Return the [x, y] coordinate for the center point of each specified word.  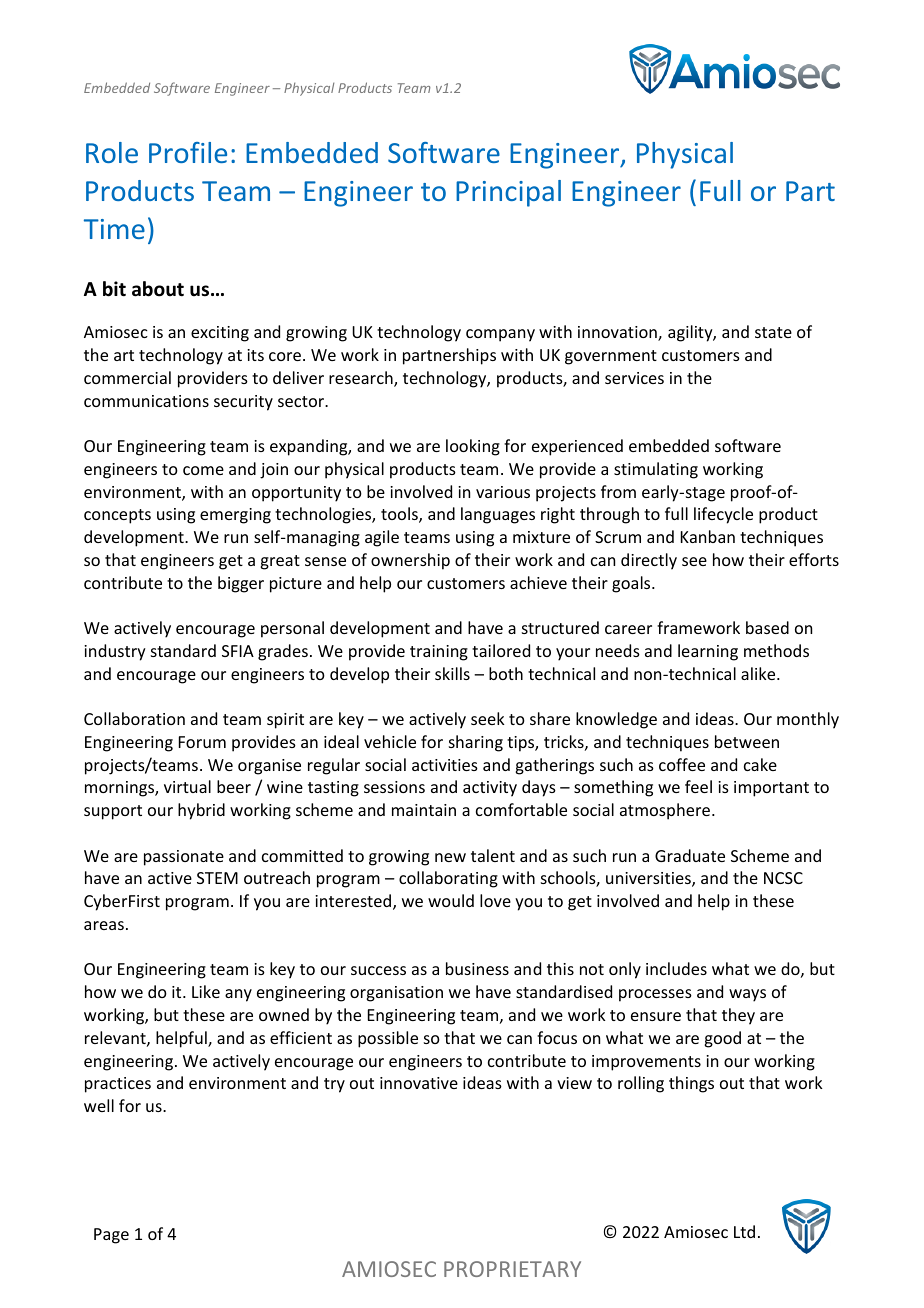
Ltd [744, 1231]
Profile [188, 152]
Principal [508, 193]
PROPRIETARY [512, 1269]
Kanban [708, 536]
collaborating [448, 879]
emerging [235, 516]
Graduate [690, 855]
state [773, 332]
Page [111, 1236]
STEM [217, 878]
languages [498, 515]
